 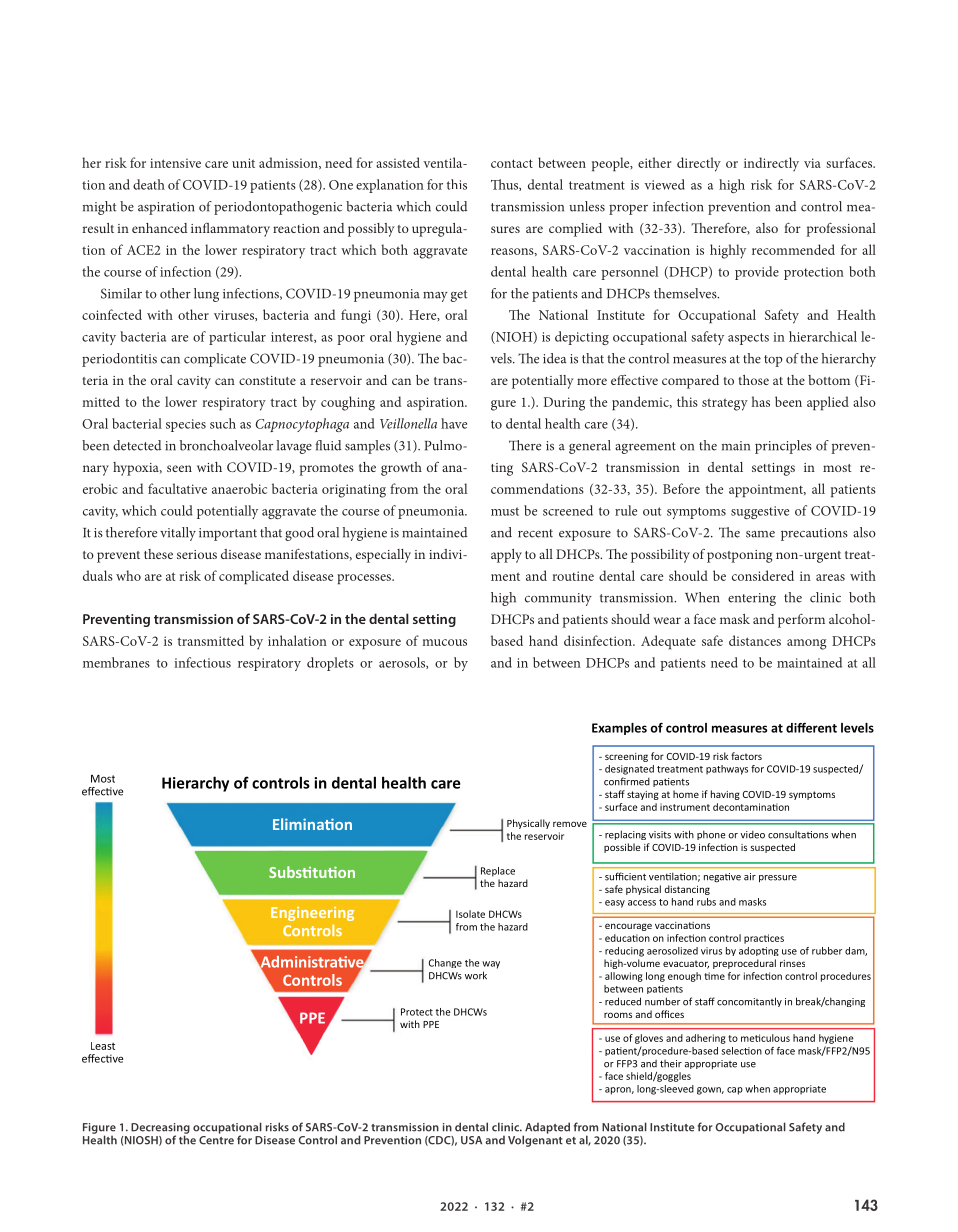 I want to click on must, so click(x=505, y=511).
